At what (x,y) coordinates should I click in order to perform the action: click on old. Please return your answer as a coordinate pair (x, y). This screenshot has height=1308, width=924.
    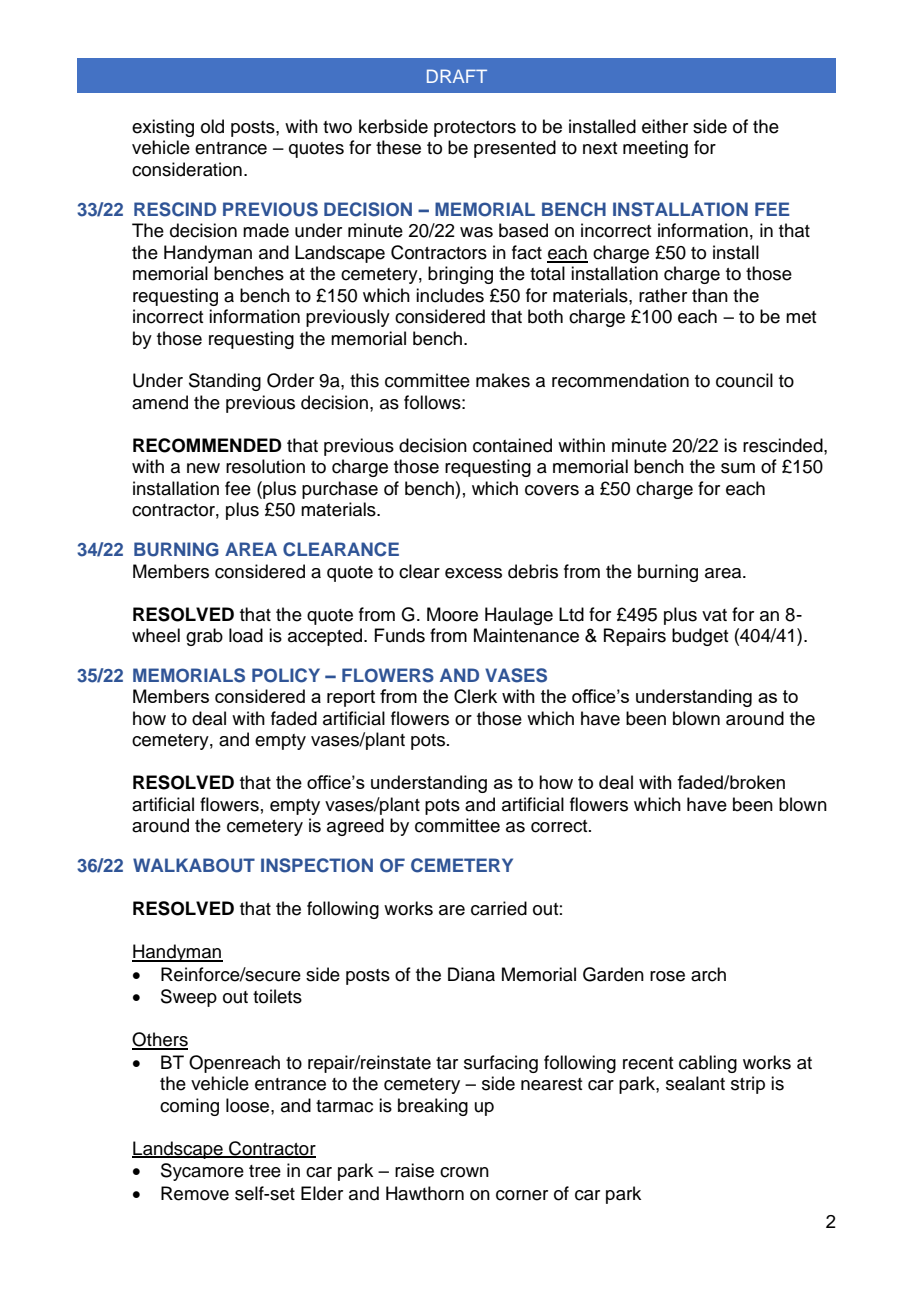
    Looking at the image, I should click on (212, 126).
